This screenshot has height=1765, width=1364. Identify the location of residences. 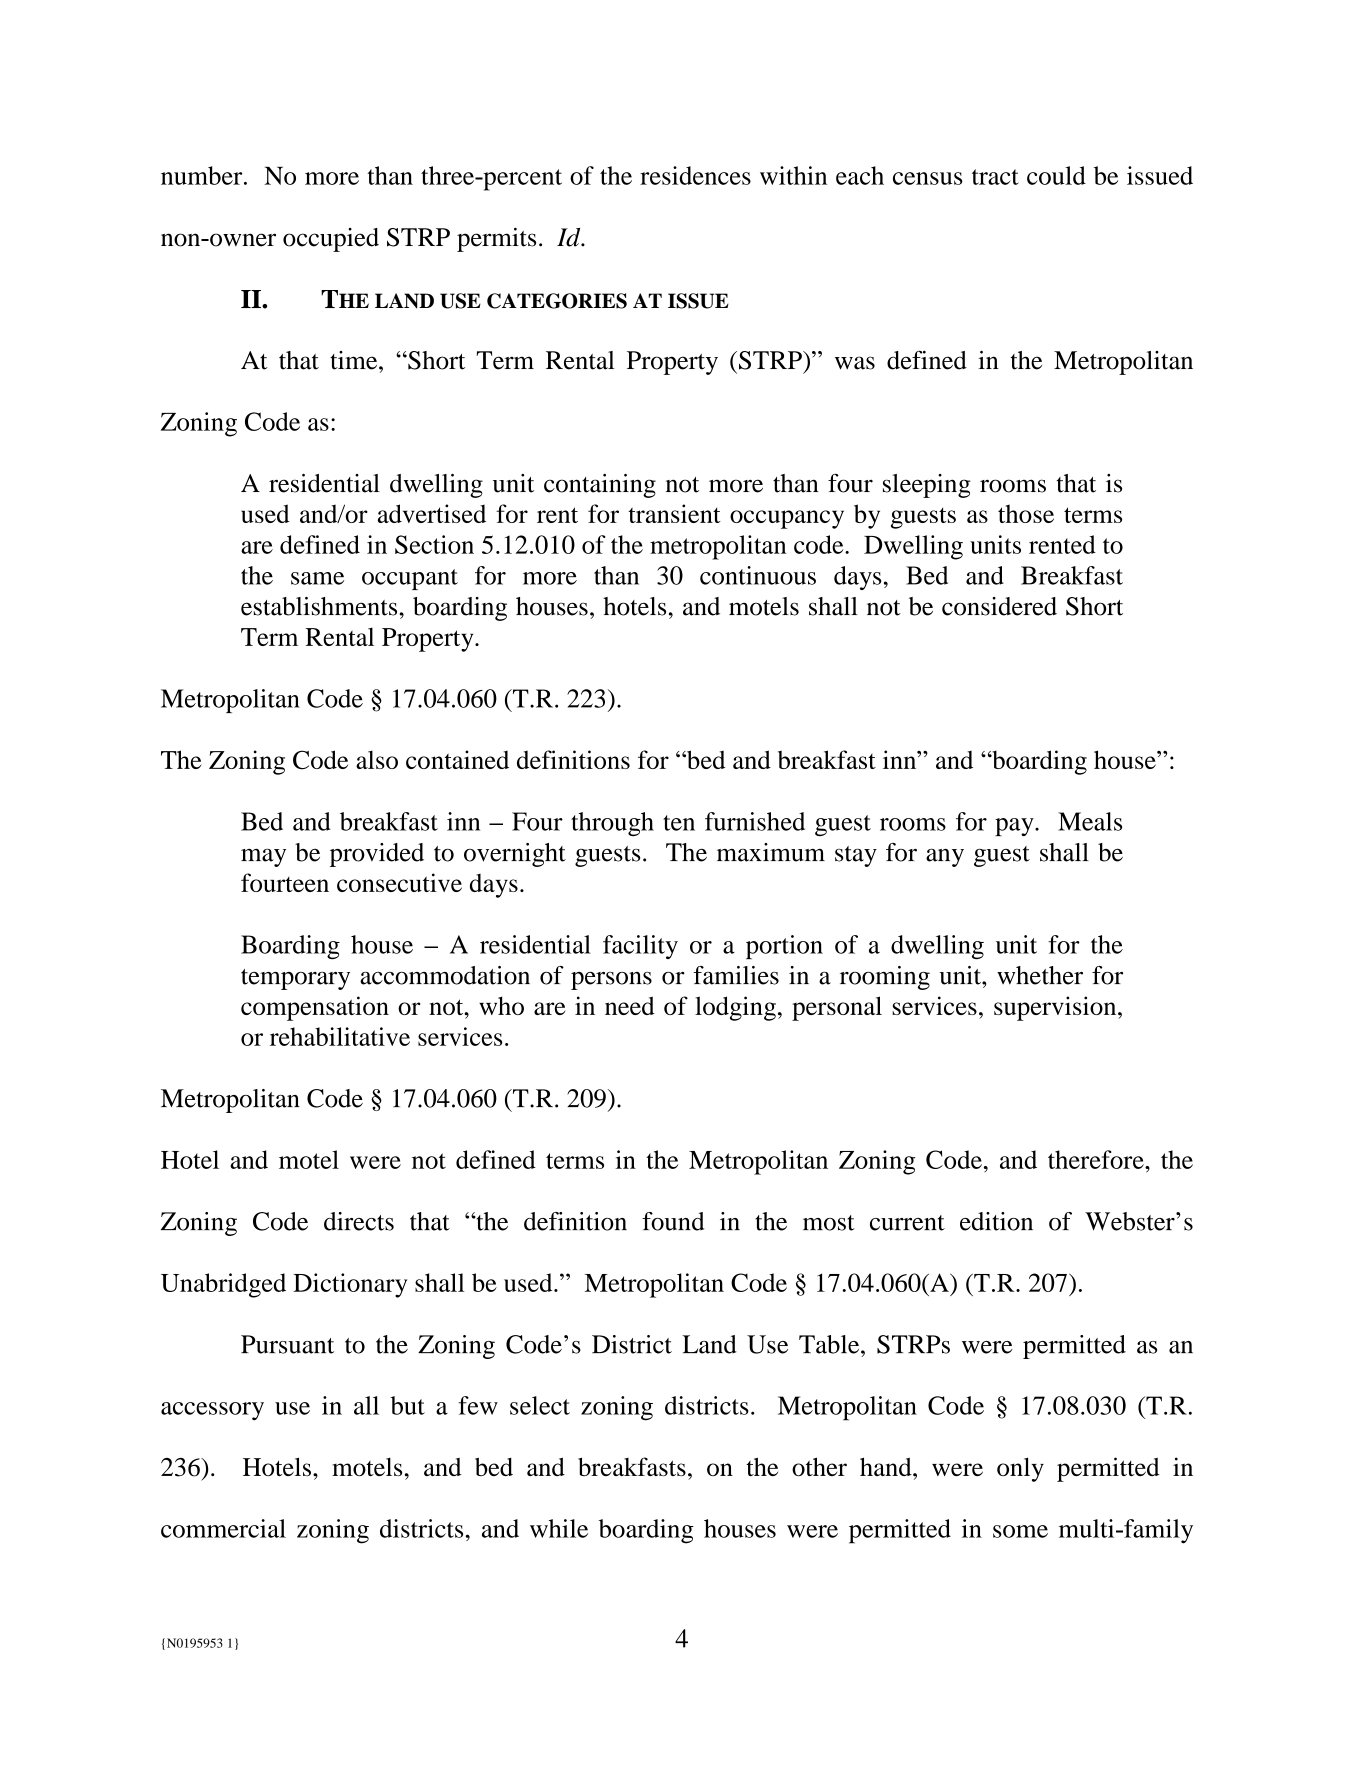
(695, 175).
